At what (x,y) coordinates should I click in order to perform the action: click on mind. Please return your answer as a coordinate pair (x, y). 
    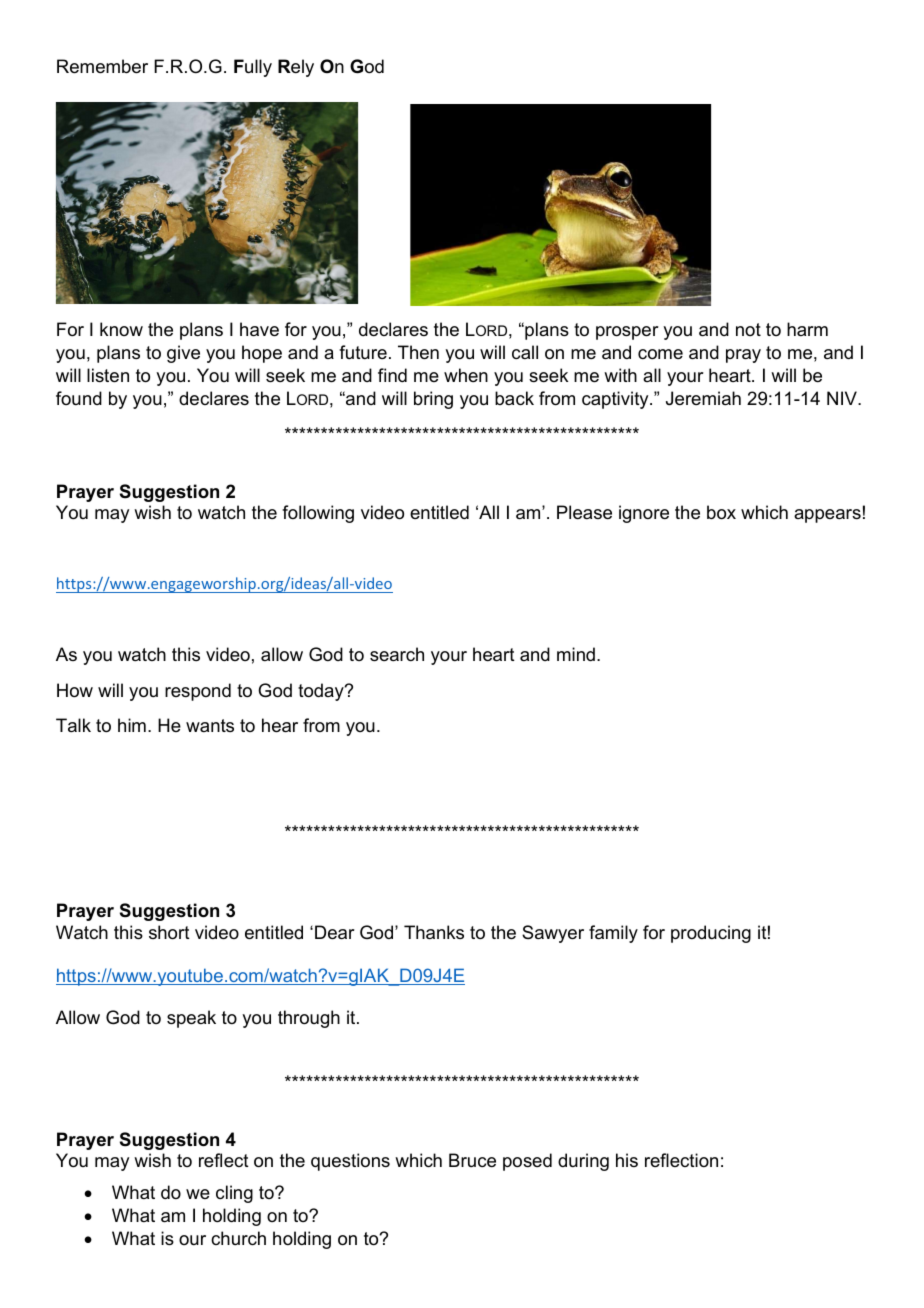
    Looking at the image, I should click on (576, 654).
